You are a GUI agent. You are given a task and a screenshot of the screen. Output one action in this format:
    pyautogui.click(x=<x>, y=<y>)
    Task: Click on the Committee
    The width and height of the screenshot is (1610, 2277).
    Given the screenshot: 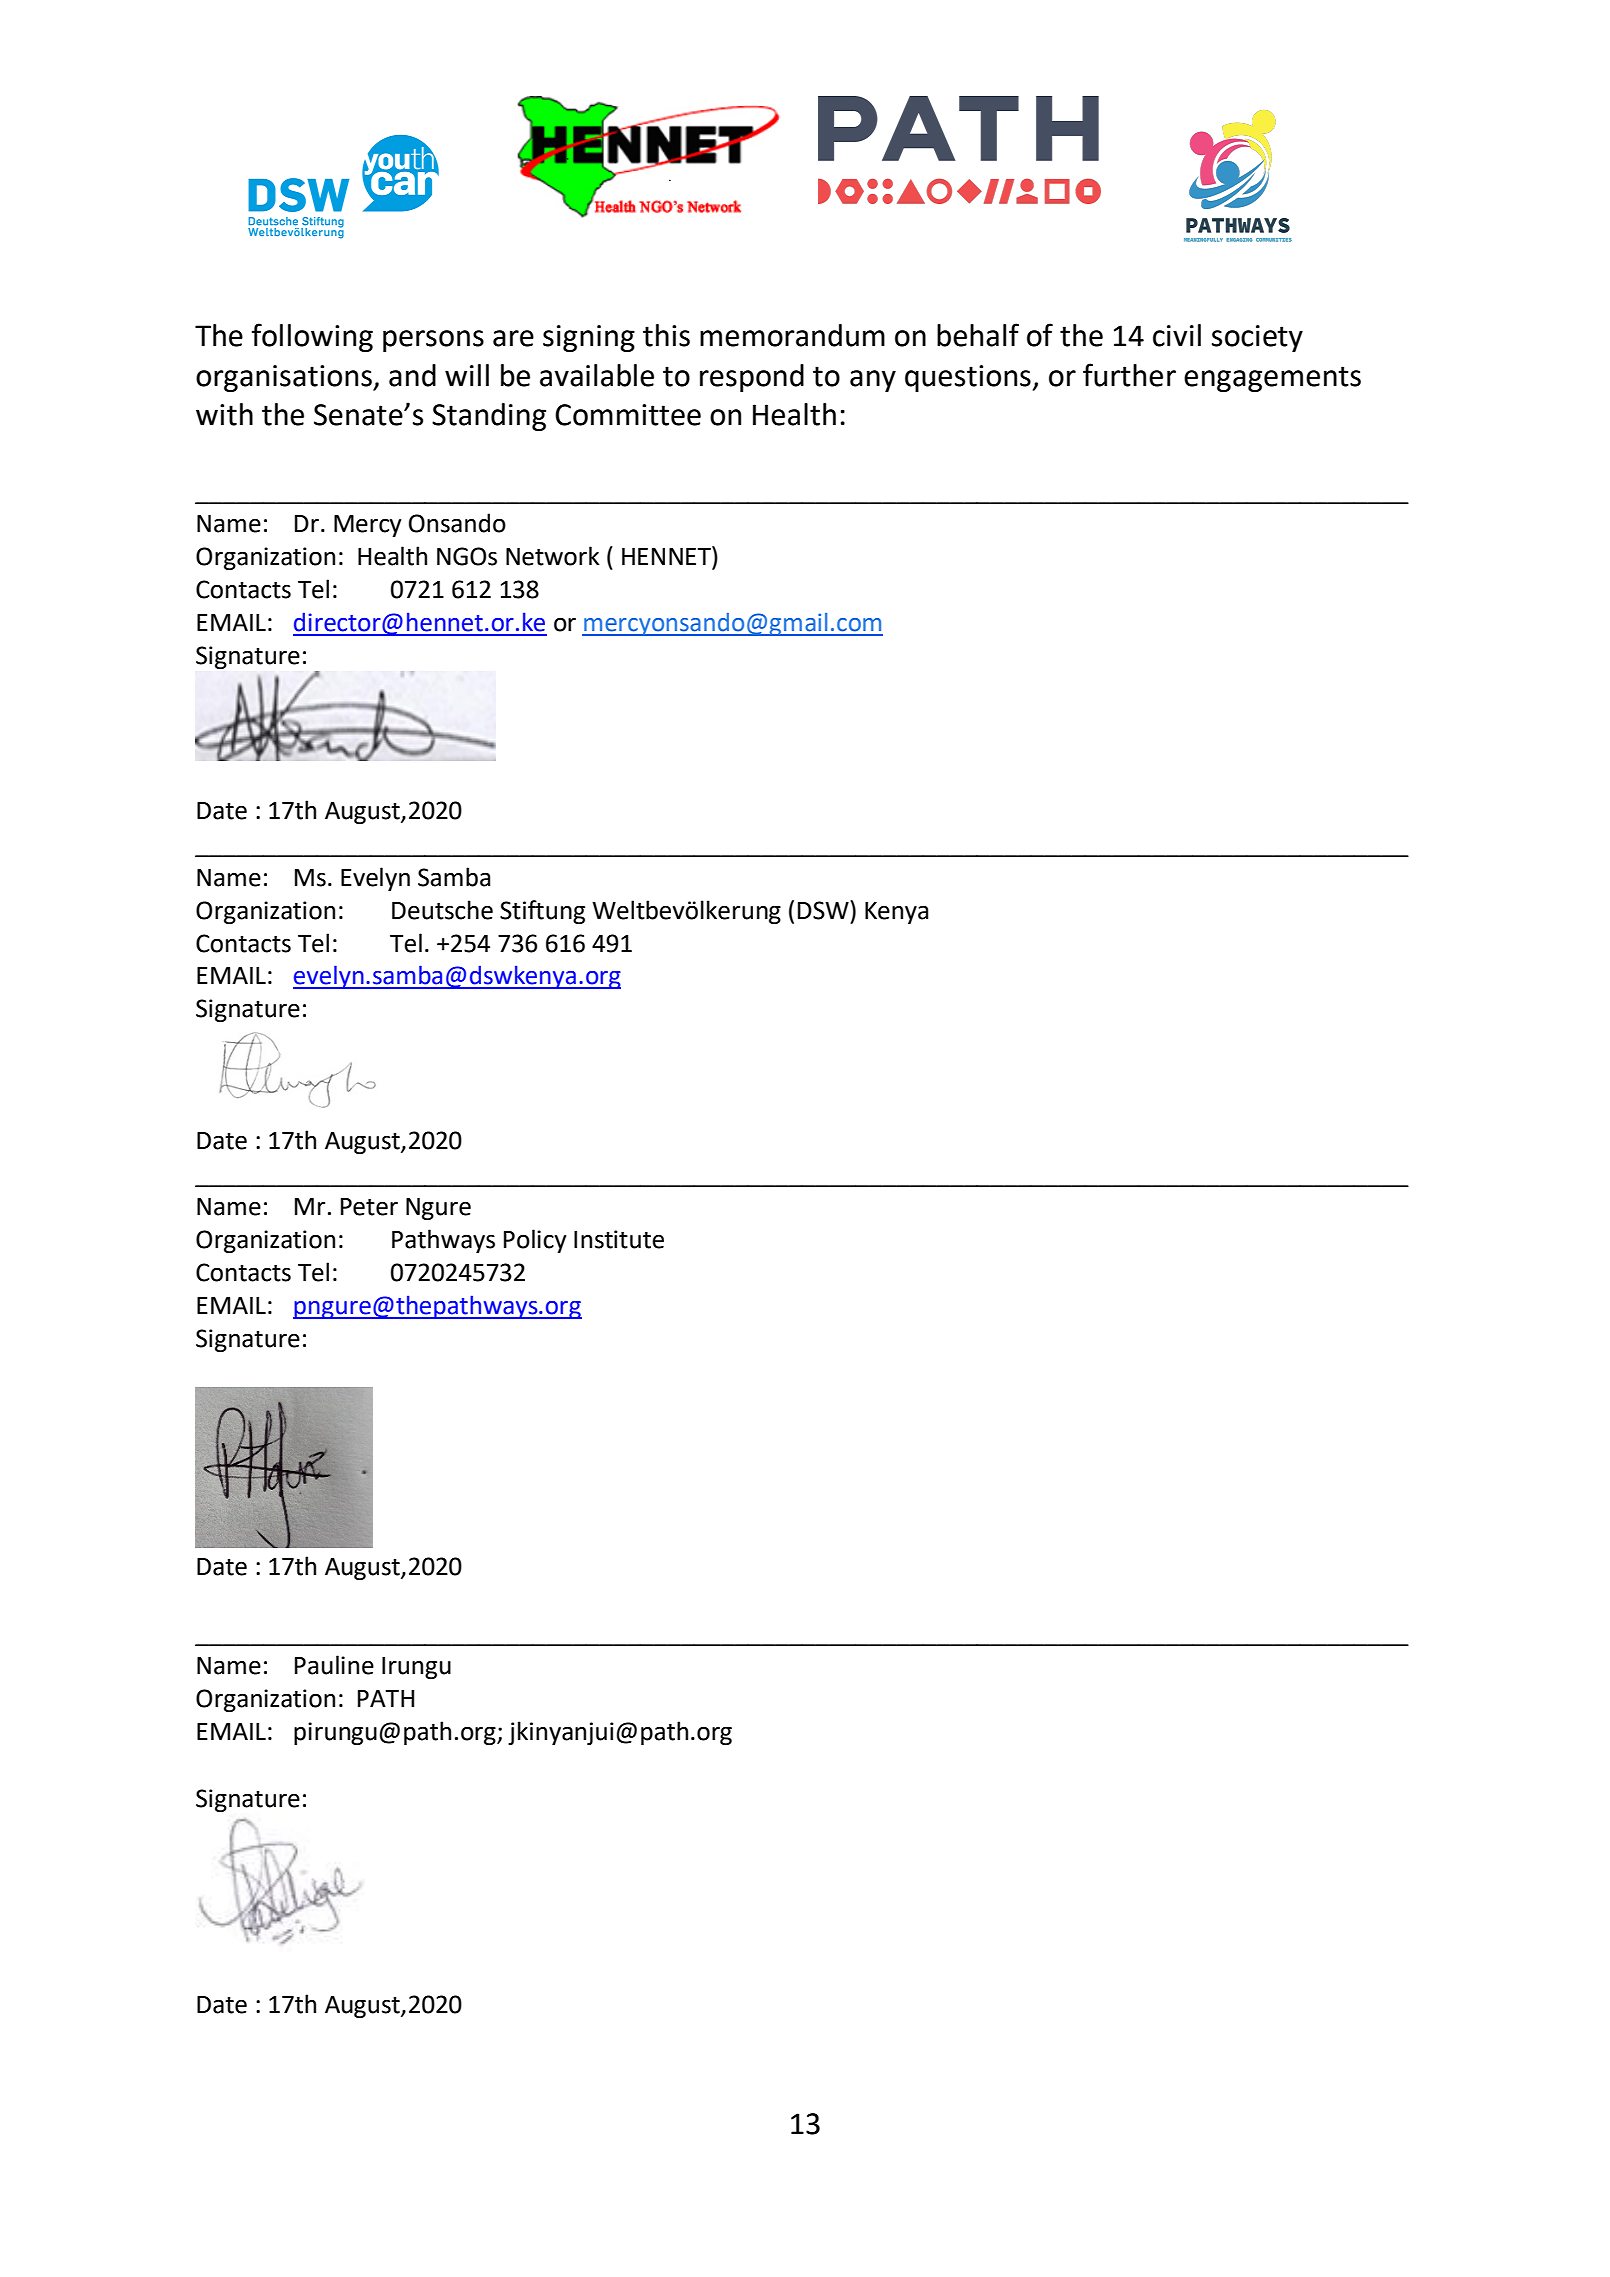 What is the action you would take?
    pyautogui.click(x=628, y=415)
